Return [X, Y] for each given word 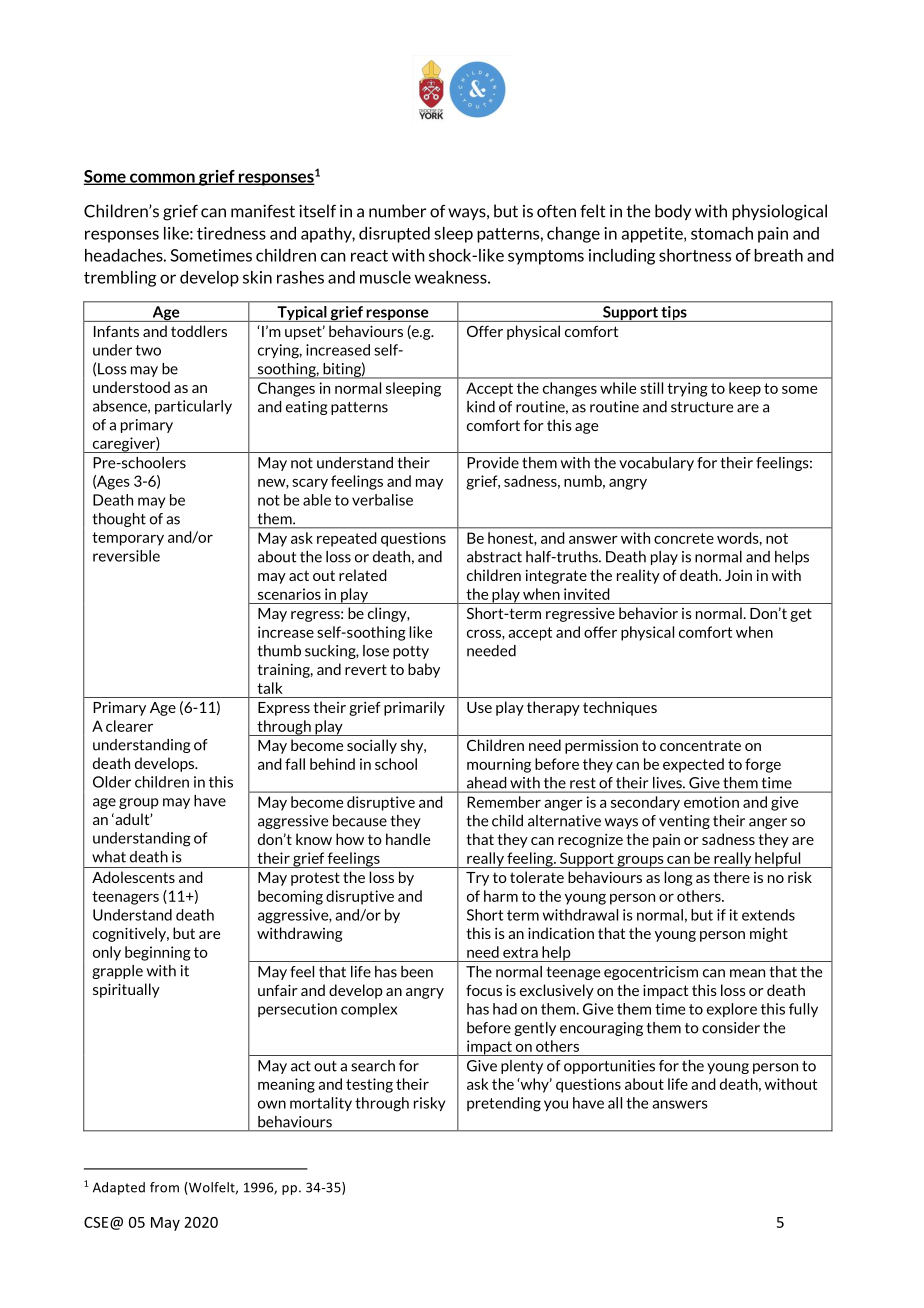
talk [270, 688]
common [162, 179]
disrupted [394, 235]
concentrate [700, 745]
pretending [504, 1104]
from [164, 1187]
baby [424, 670]
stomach [722, 233]
